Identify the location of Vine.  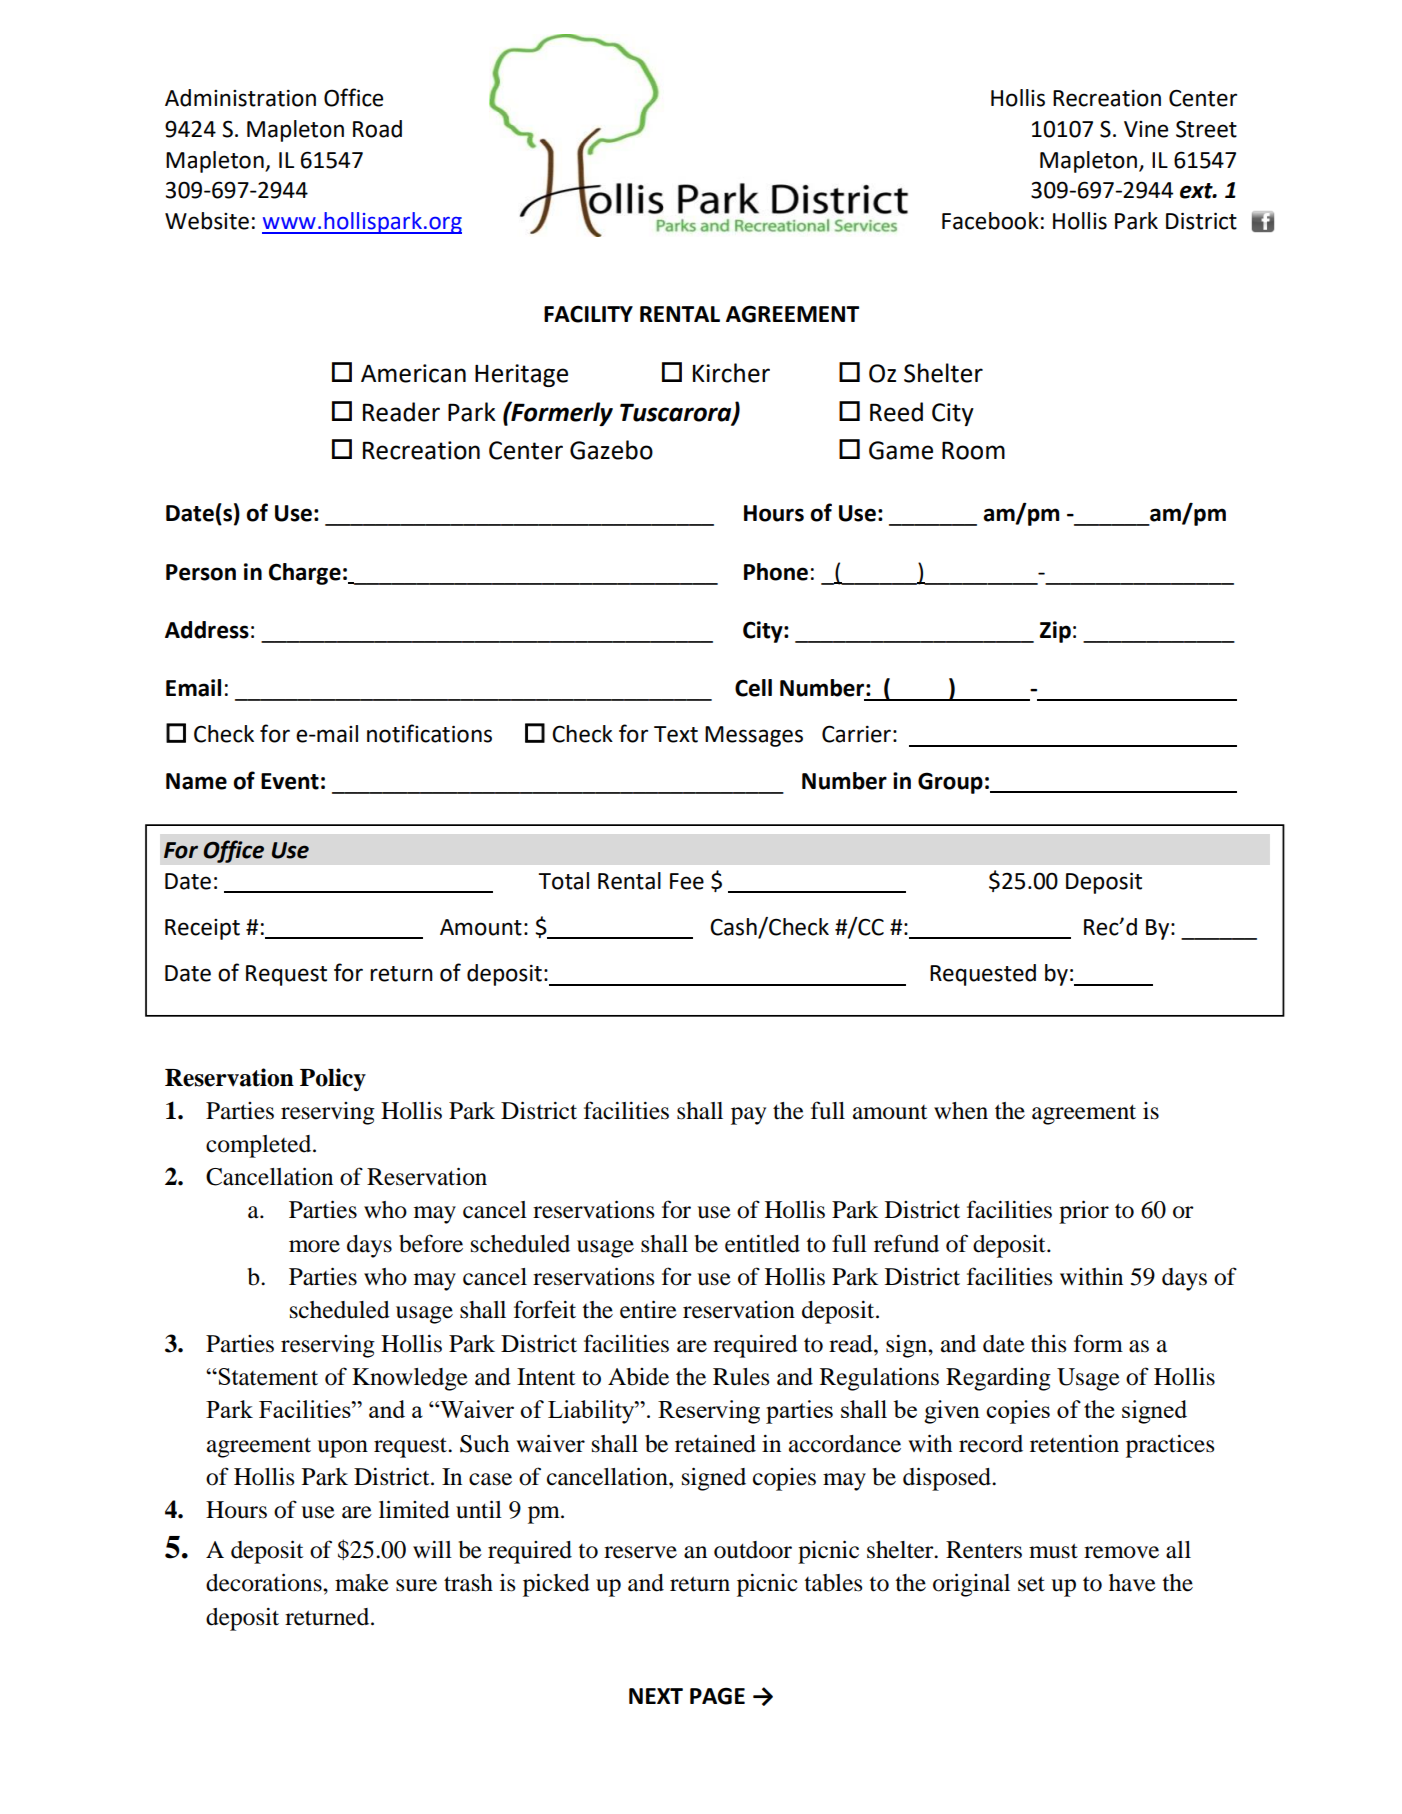
(1146, 129).
